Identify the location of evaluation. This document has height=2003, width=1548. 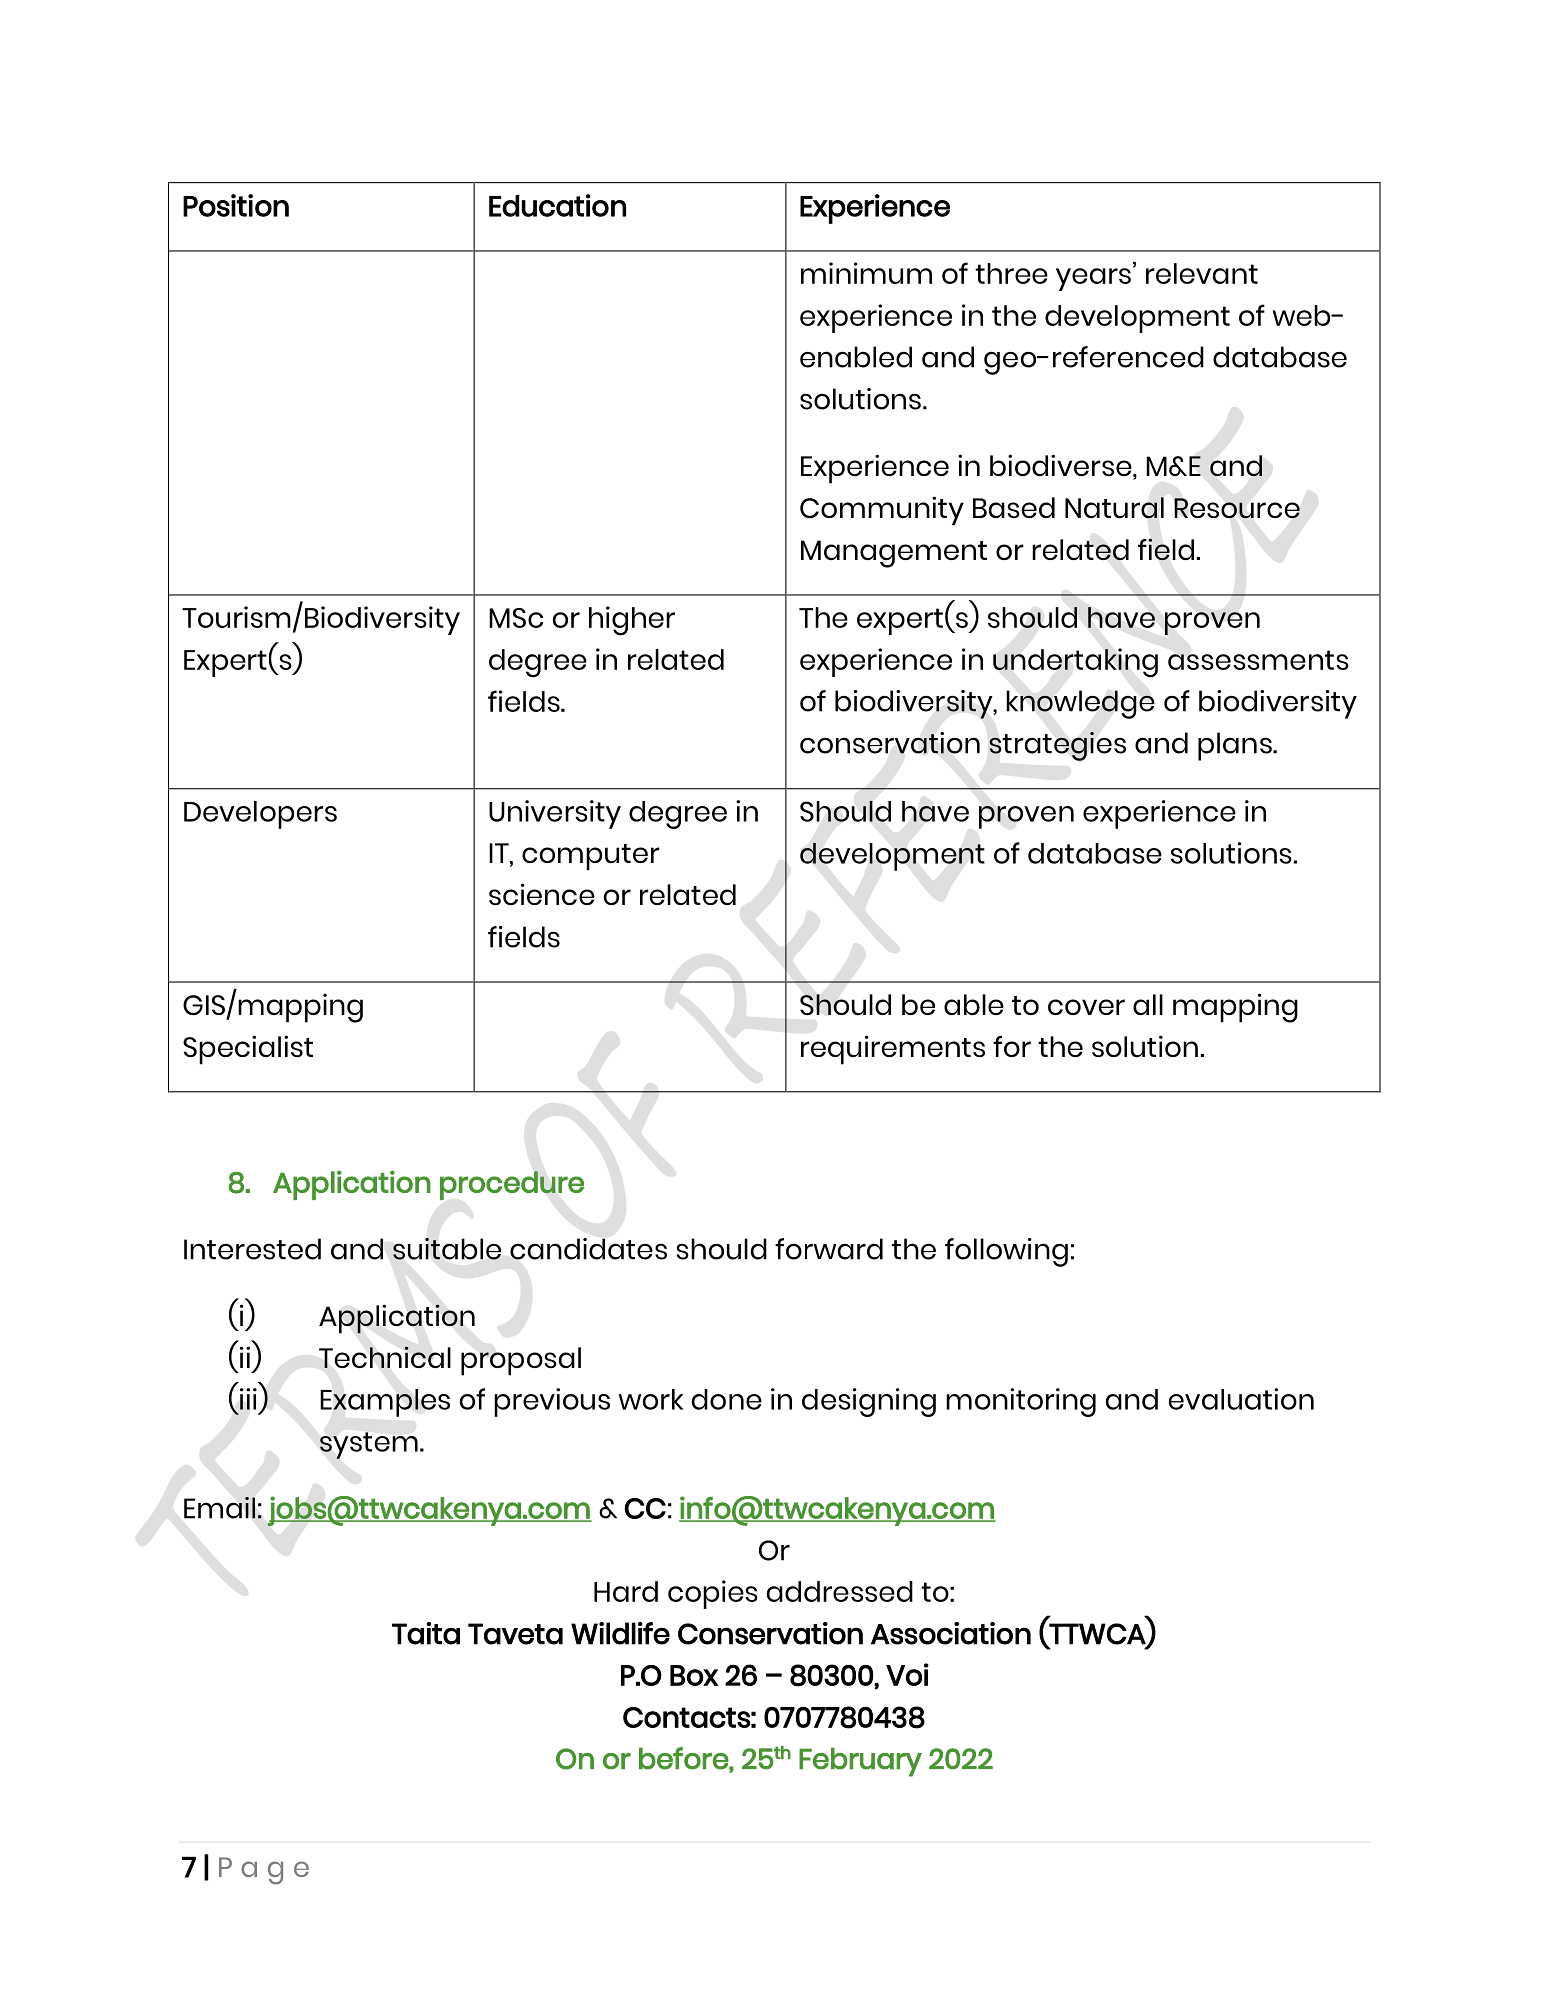
(1241, 1399).
